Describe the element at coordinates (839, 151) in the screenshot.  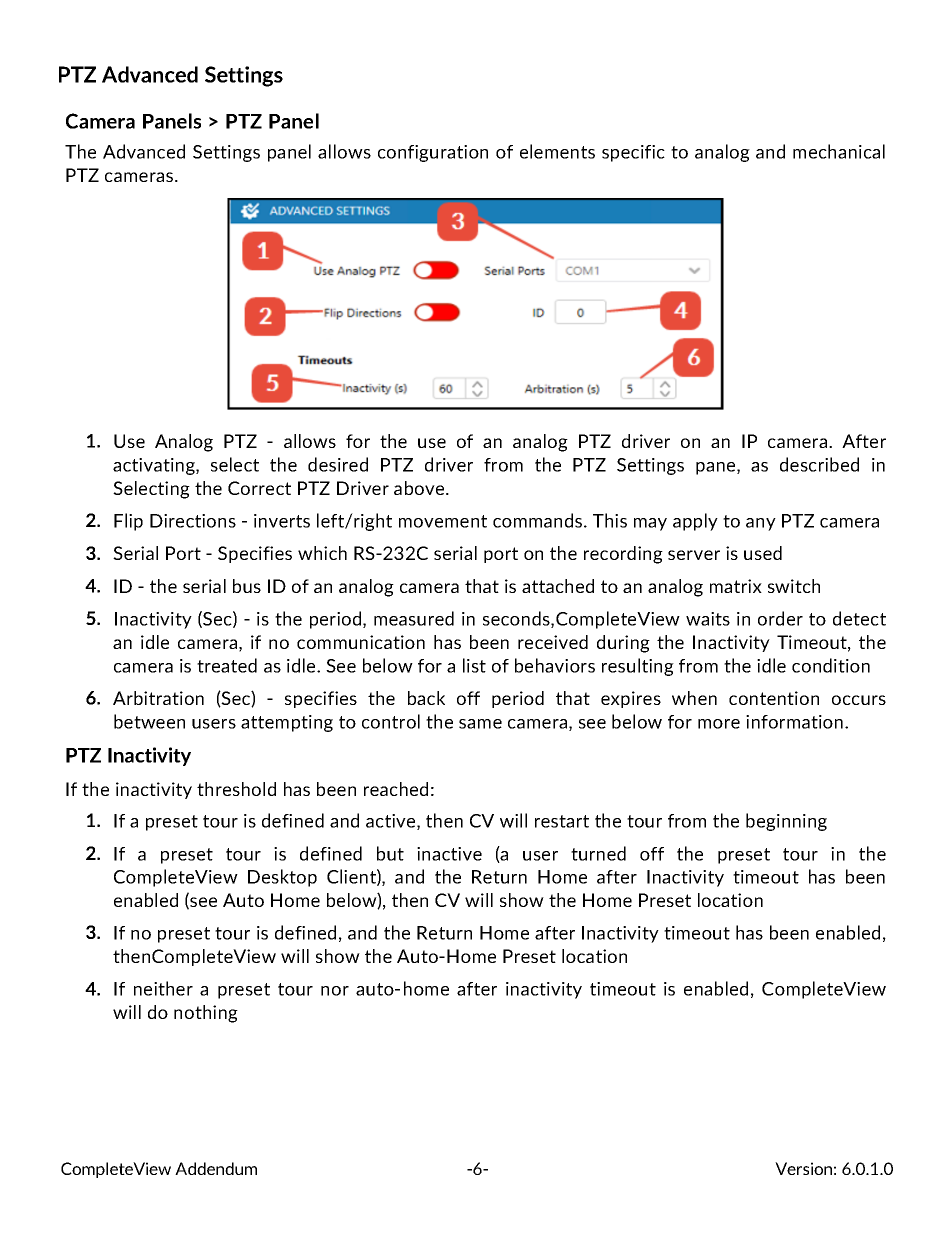
I see `mechanical` at that location.
